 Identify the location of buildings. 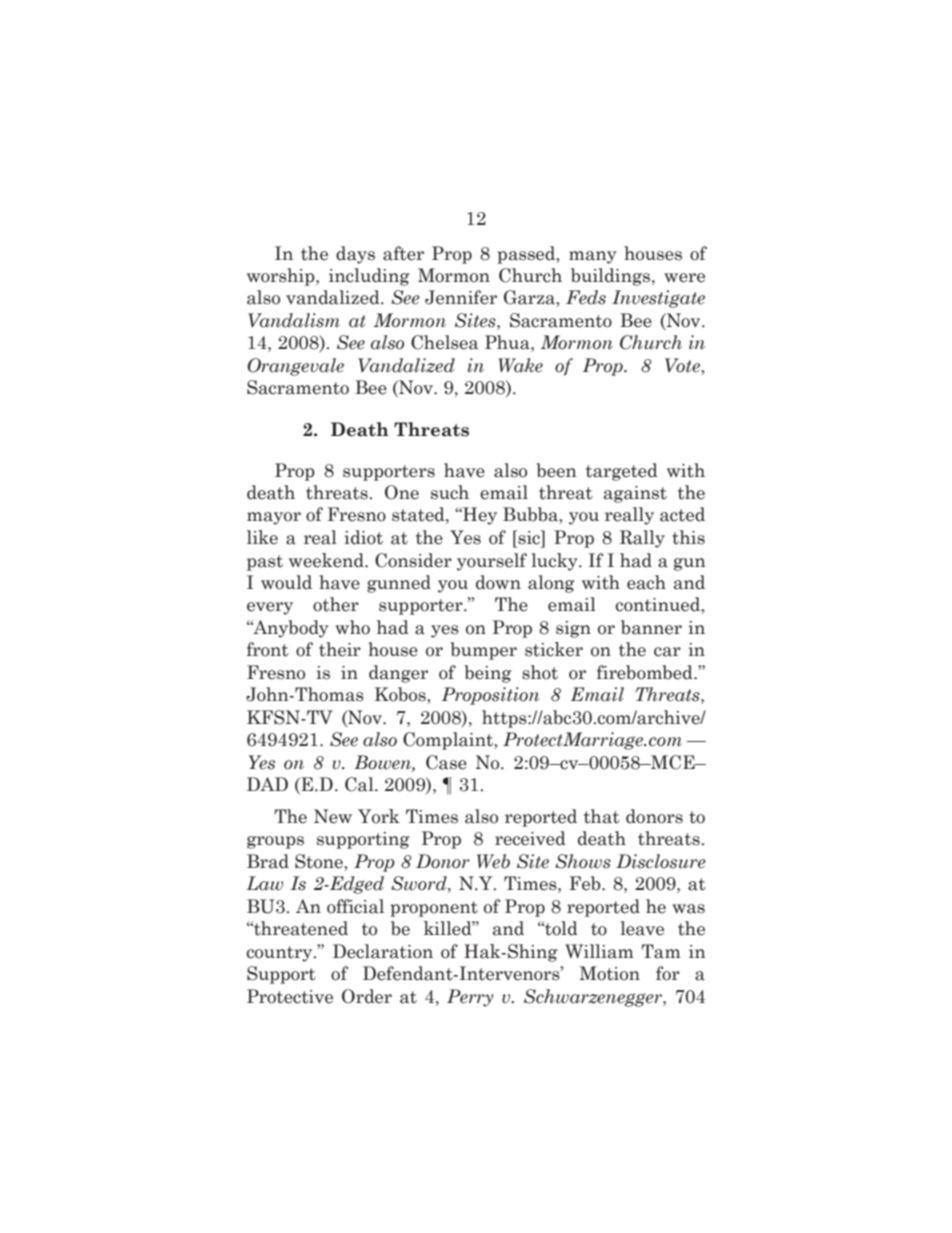
(610, 277).
